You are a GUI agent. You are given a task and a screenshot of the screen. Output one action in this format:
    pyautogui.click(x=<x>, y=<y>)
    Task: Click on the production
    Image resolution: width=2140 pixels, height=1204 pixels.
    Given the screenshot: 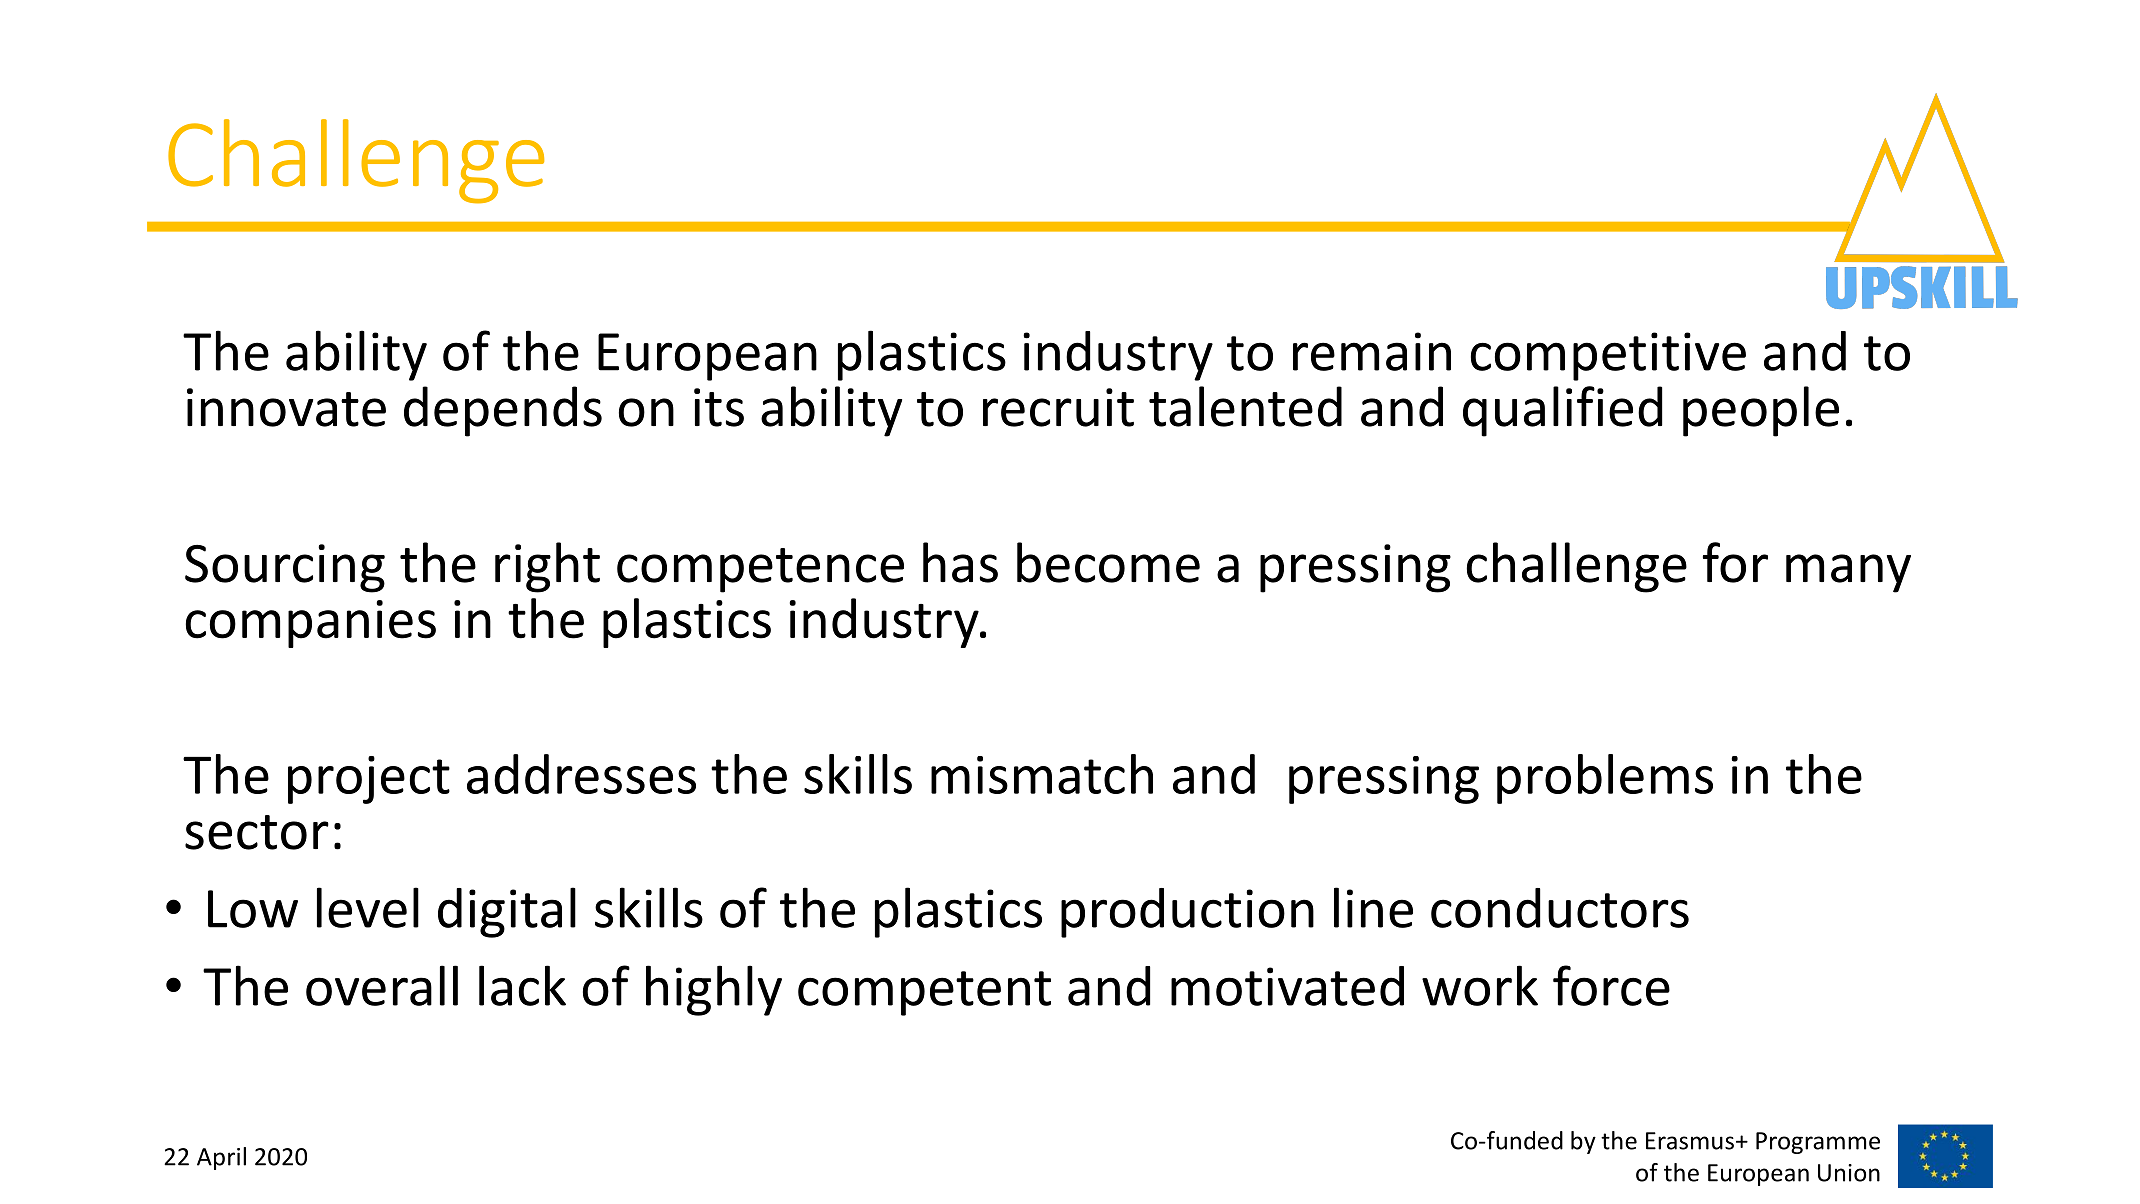 What is the action you would take?
    pyautogui.click(x=1187, y=913)
